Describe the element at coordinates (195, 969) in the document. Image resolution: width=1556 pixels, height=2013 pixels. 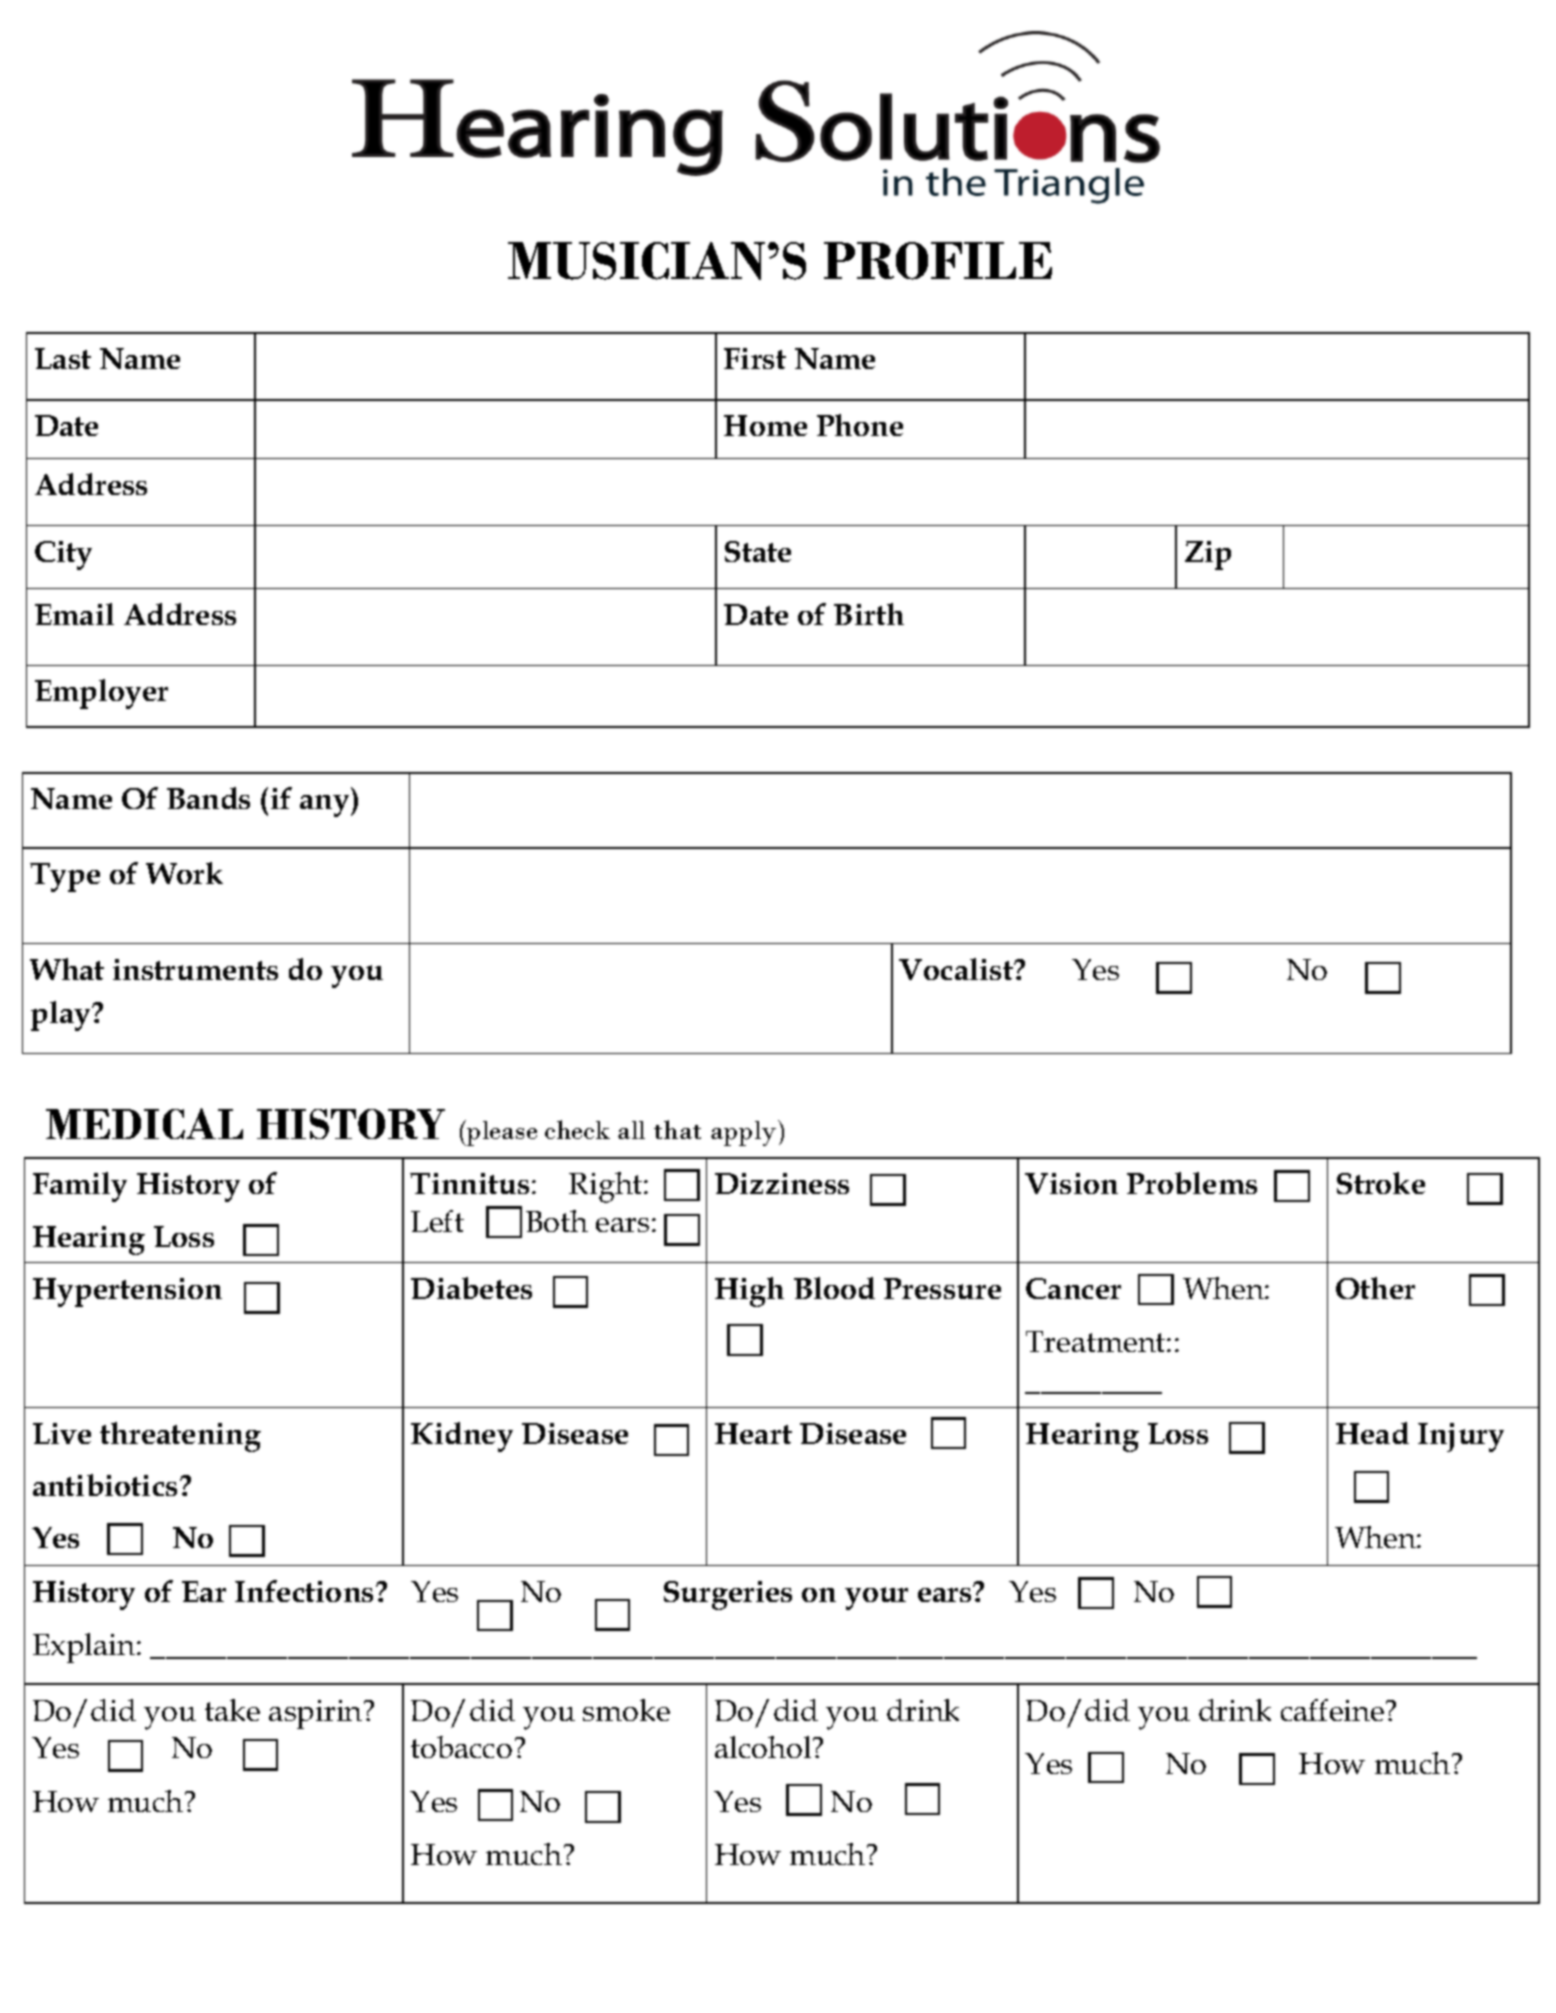
I see `instruments` at that location.
